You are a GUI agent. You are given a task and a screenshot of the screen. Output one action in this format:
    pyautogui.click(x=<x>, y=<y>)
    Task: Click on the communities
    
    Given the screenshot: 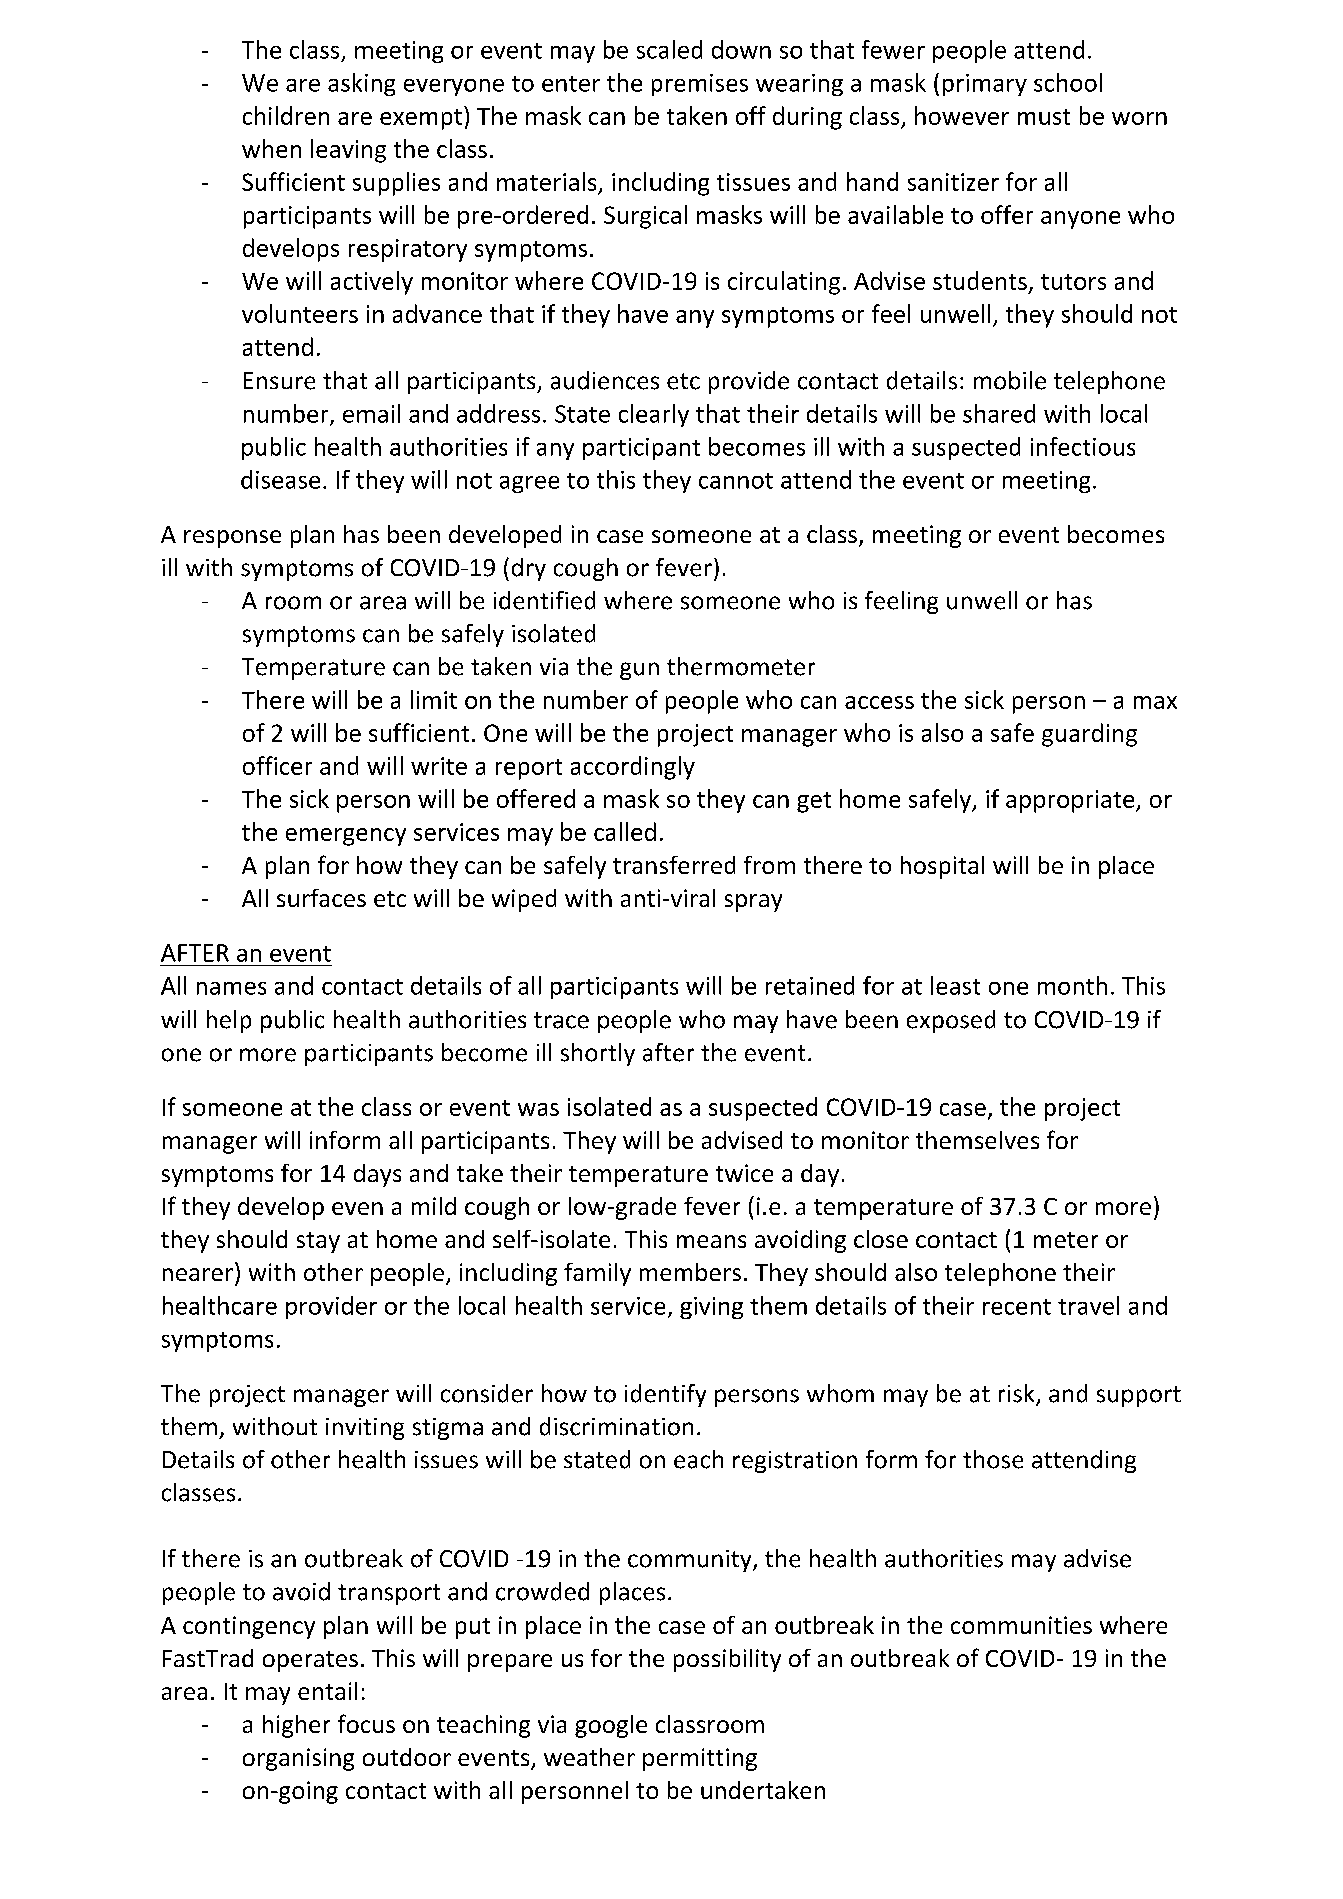 What is the action you would take?
    pyautogui.click(x=1021, y=1625)
